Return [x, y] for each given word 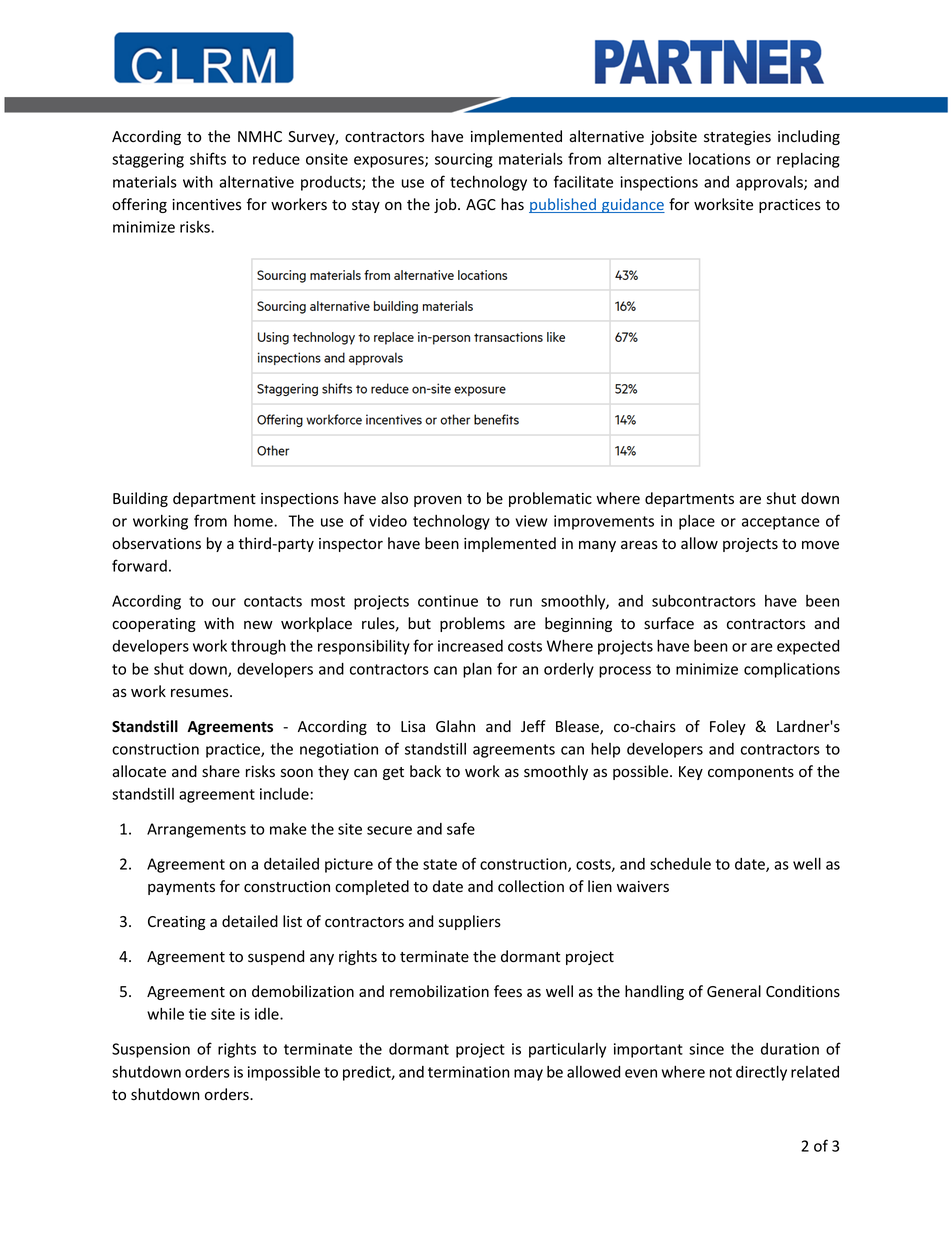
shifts [208, 158]
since [706, 1049]
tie [197, 1014]
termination [469, 1072]
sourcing [464, 160]
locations [719, 159]
